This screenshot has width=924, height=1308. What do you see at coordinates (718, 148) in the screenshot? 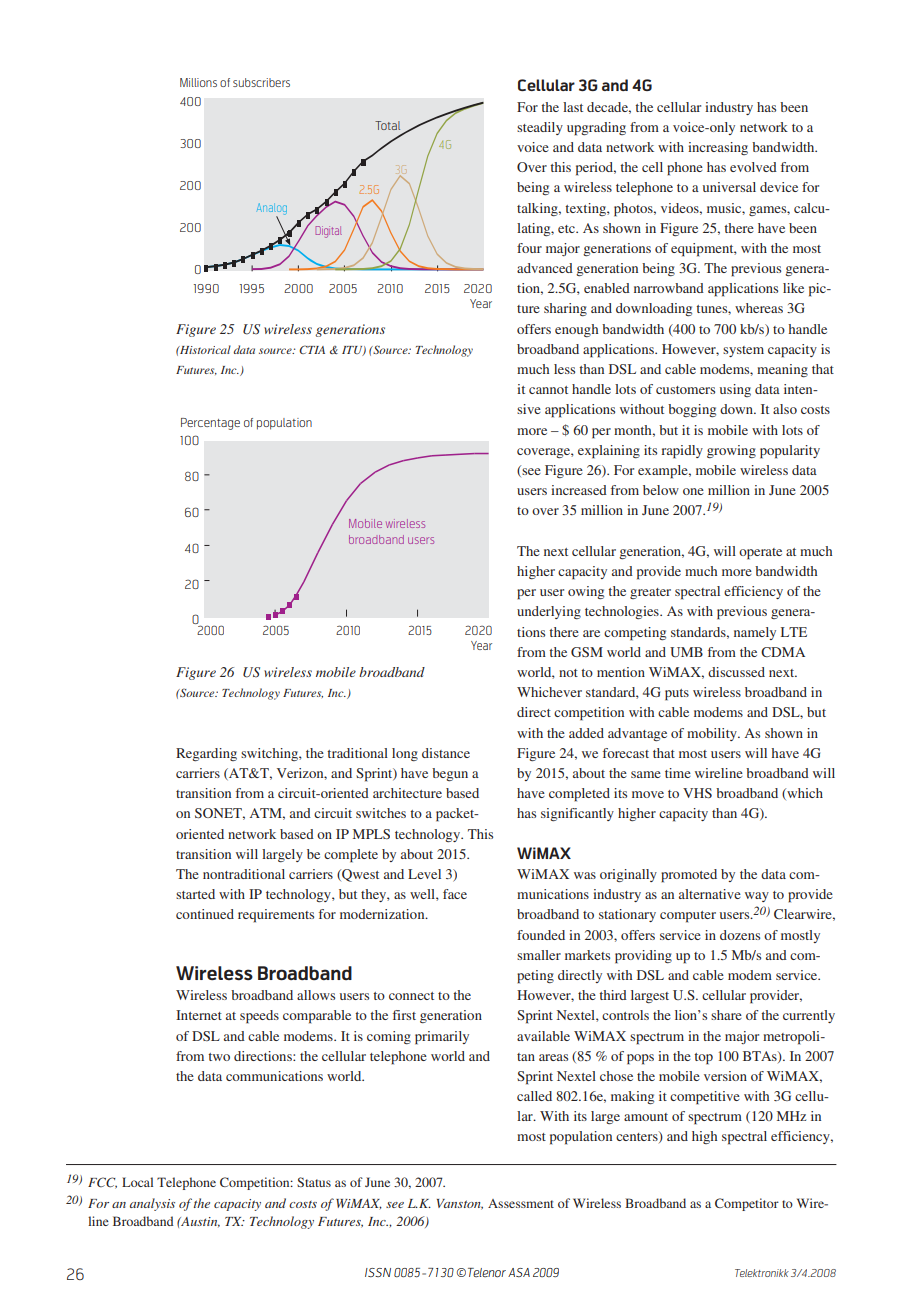
I see `increasing` at bounding box center [718, 148].
